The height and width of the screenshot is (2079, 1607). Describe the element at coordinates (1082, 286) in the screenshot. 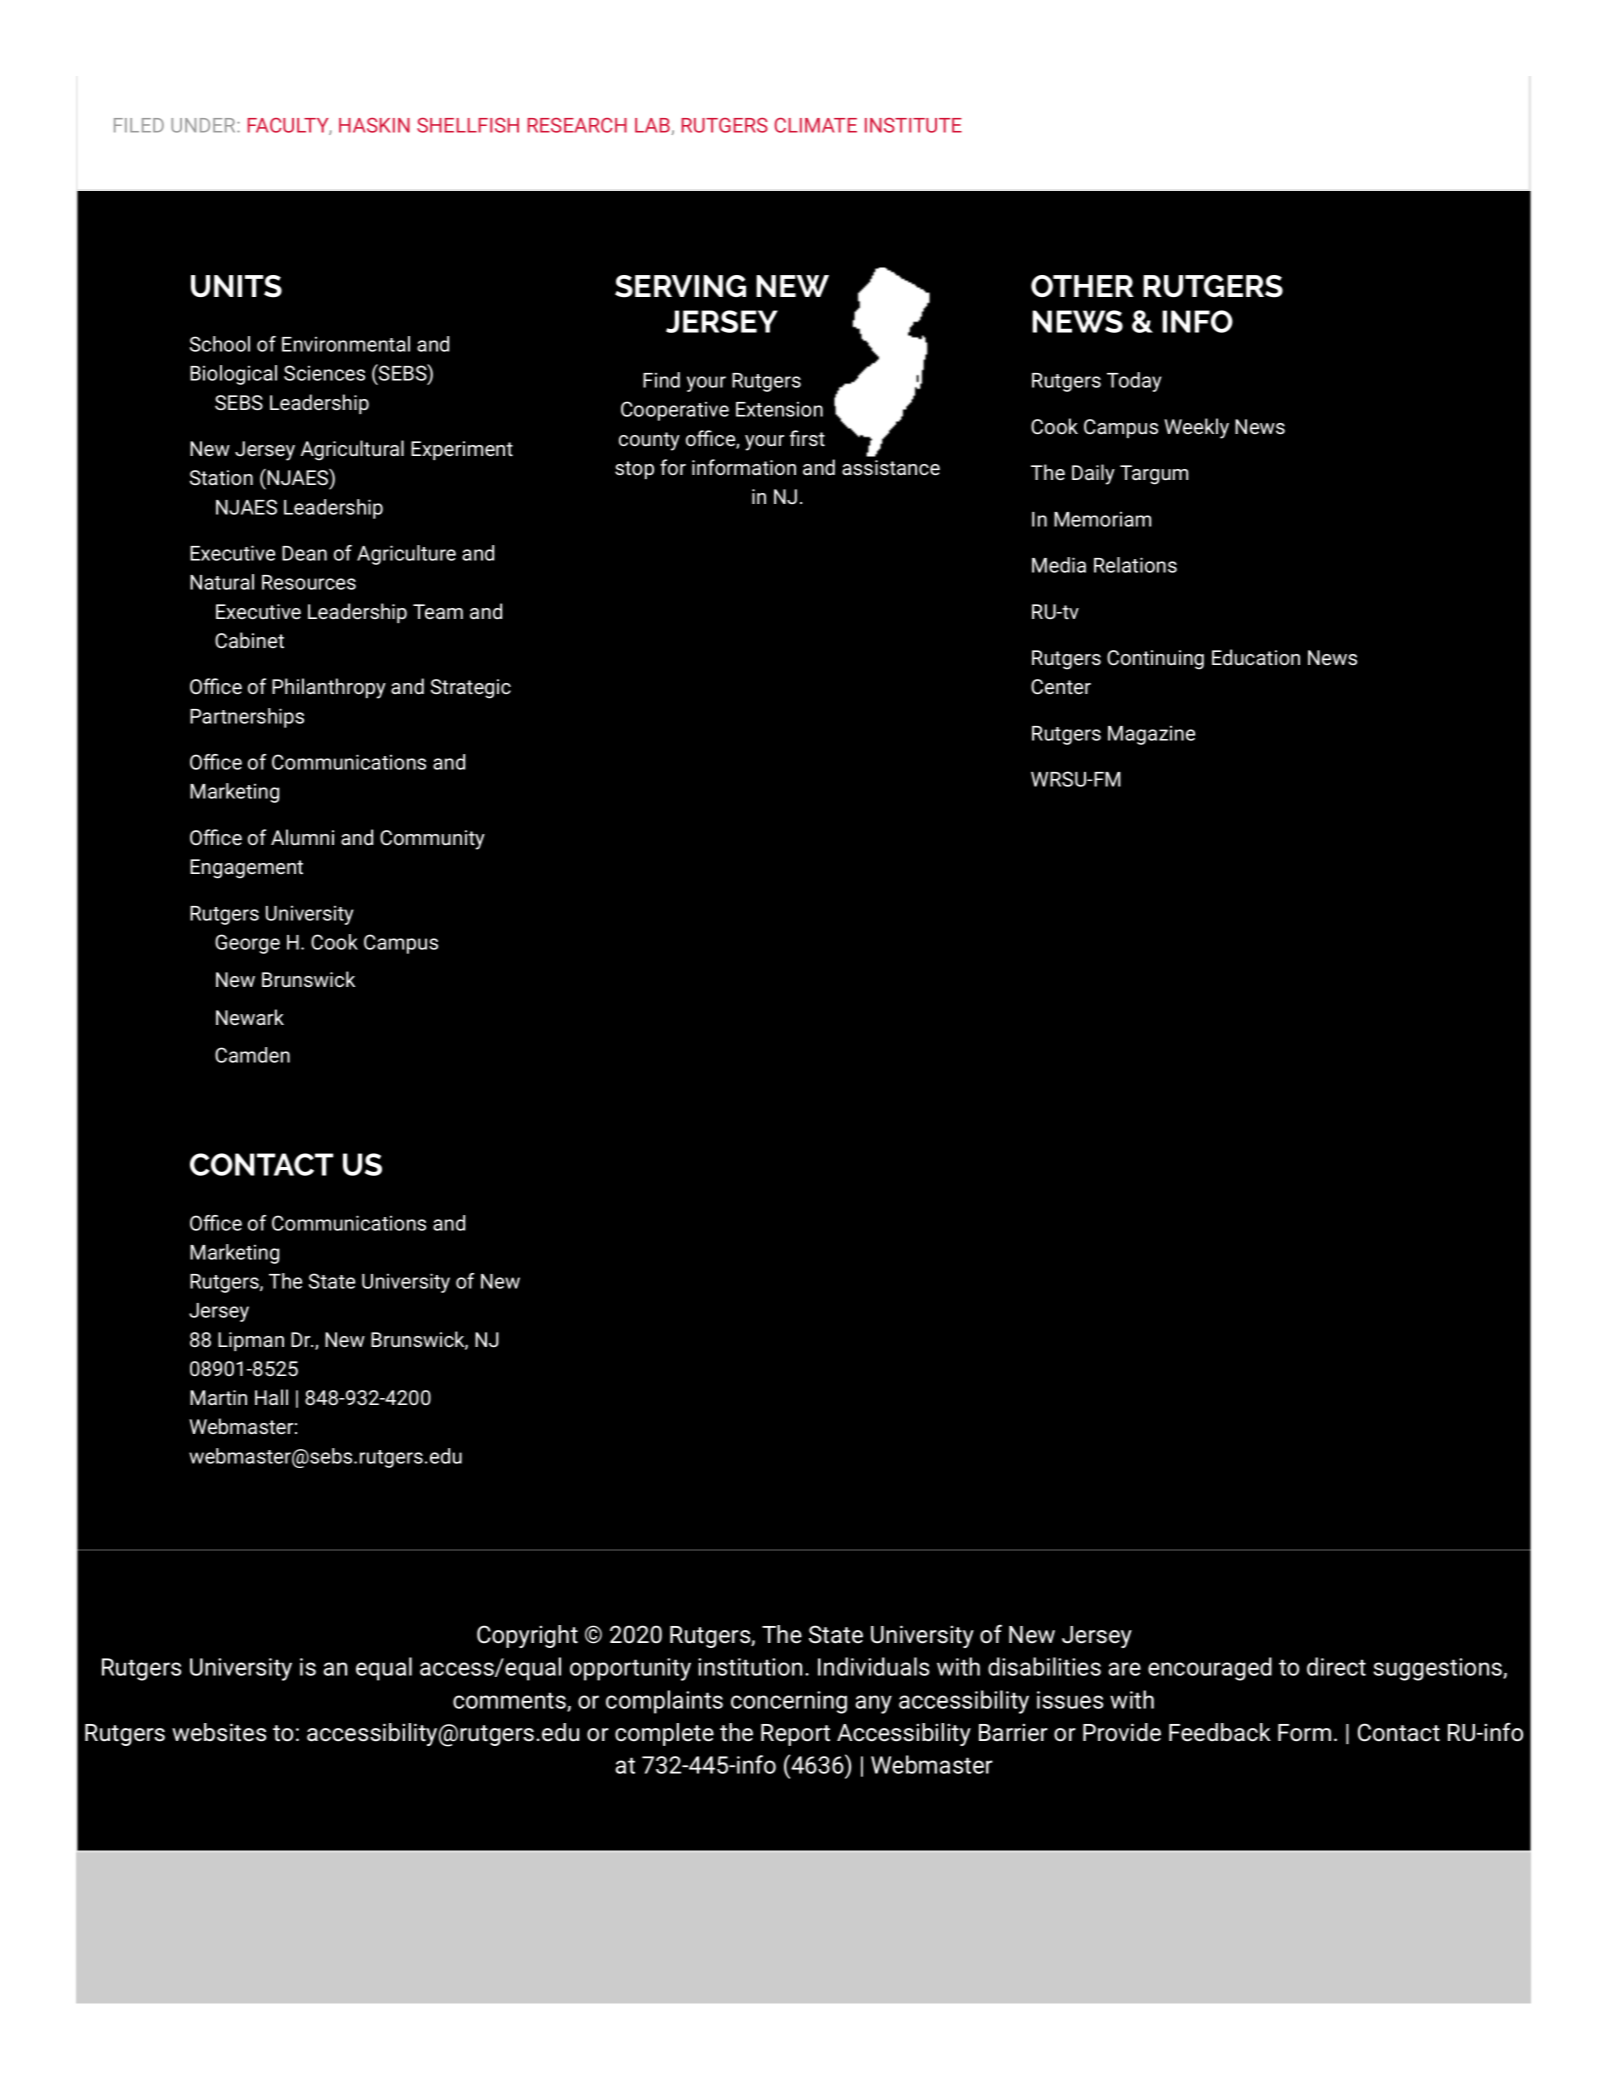

I see `OTHER` at that location.
